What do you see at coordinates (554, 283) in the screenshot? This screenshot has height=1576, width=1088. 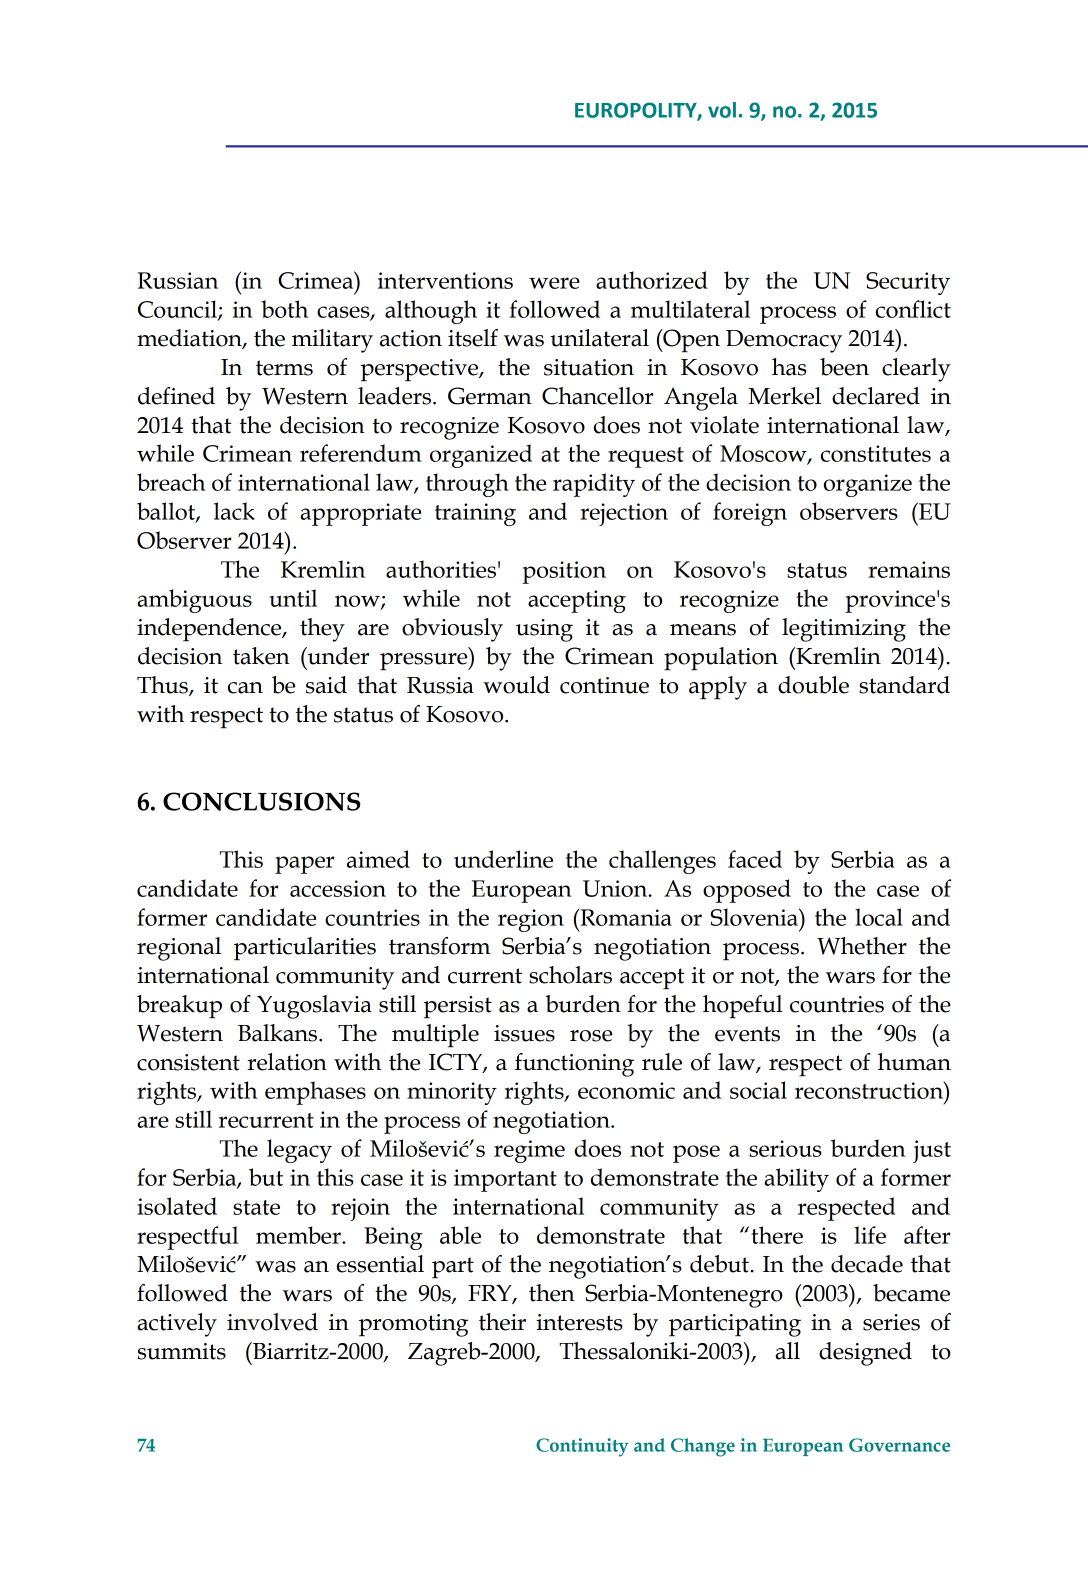 I see `were` at bounding box center [554, 283].
